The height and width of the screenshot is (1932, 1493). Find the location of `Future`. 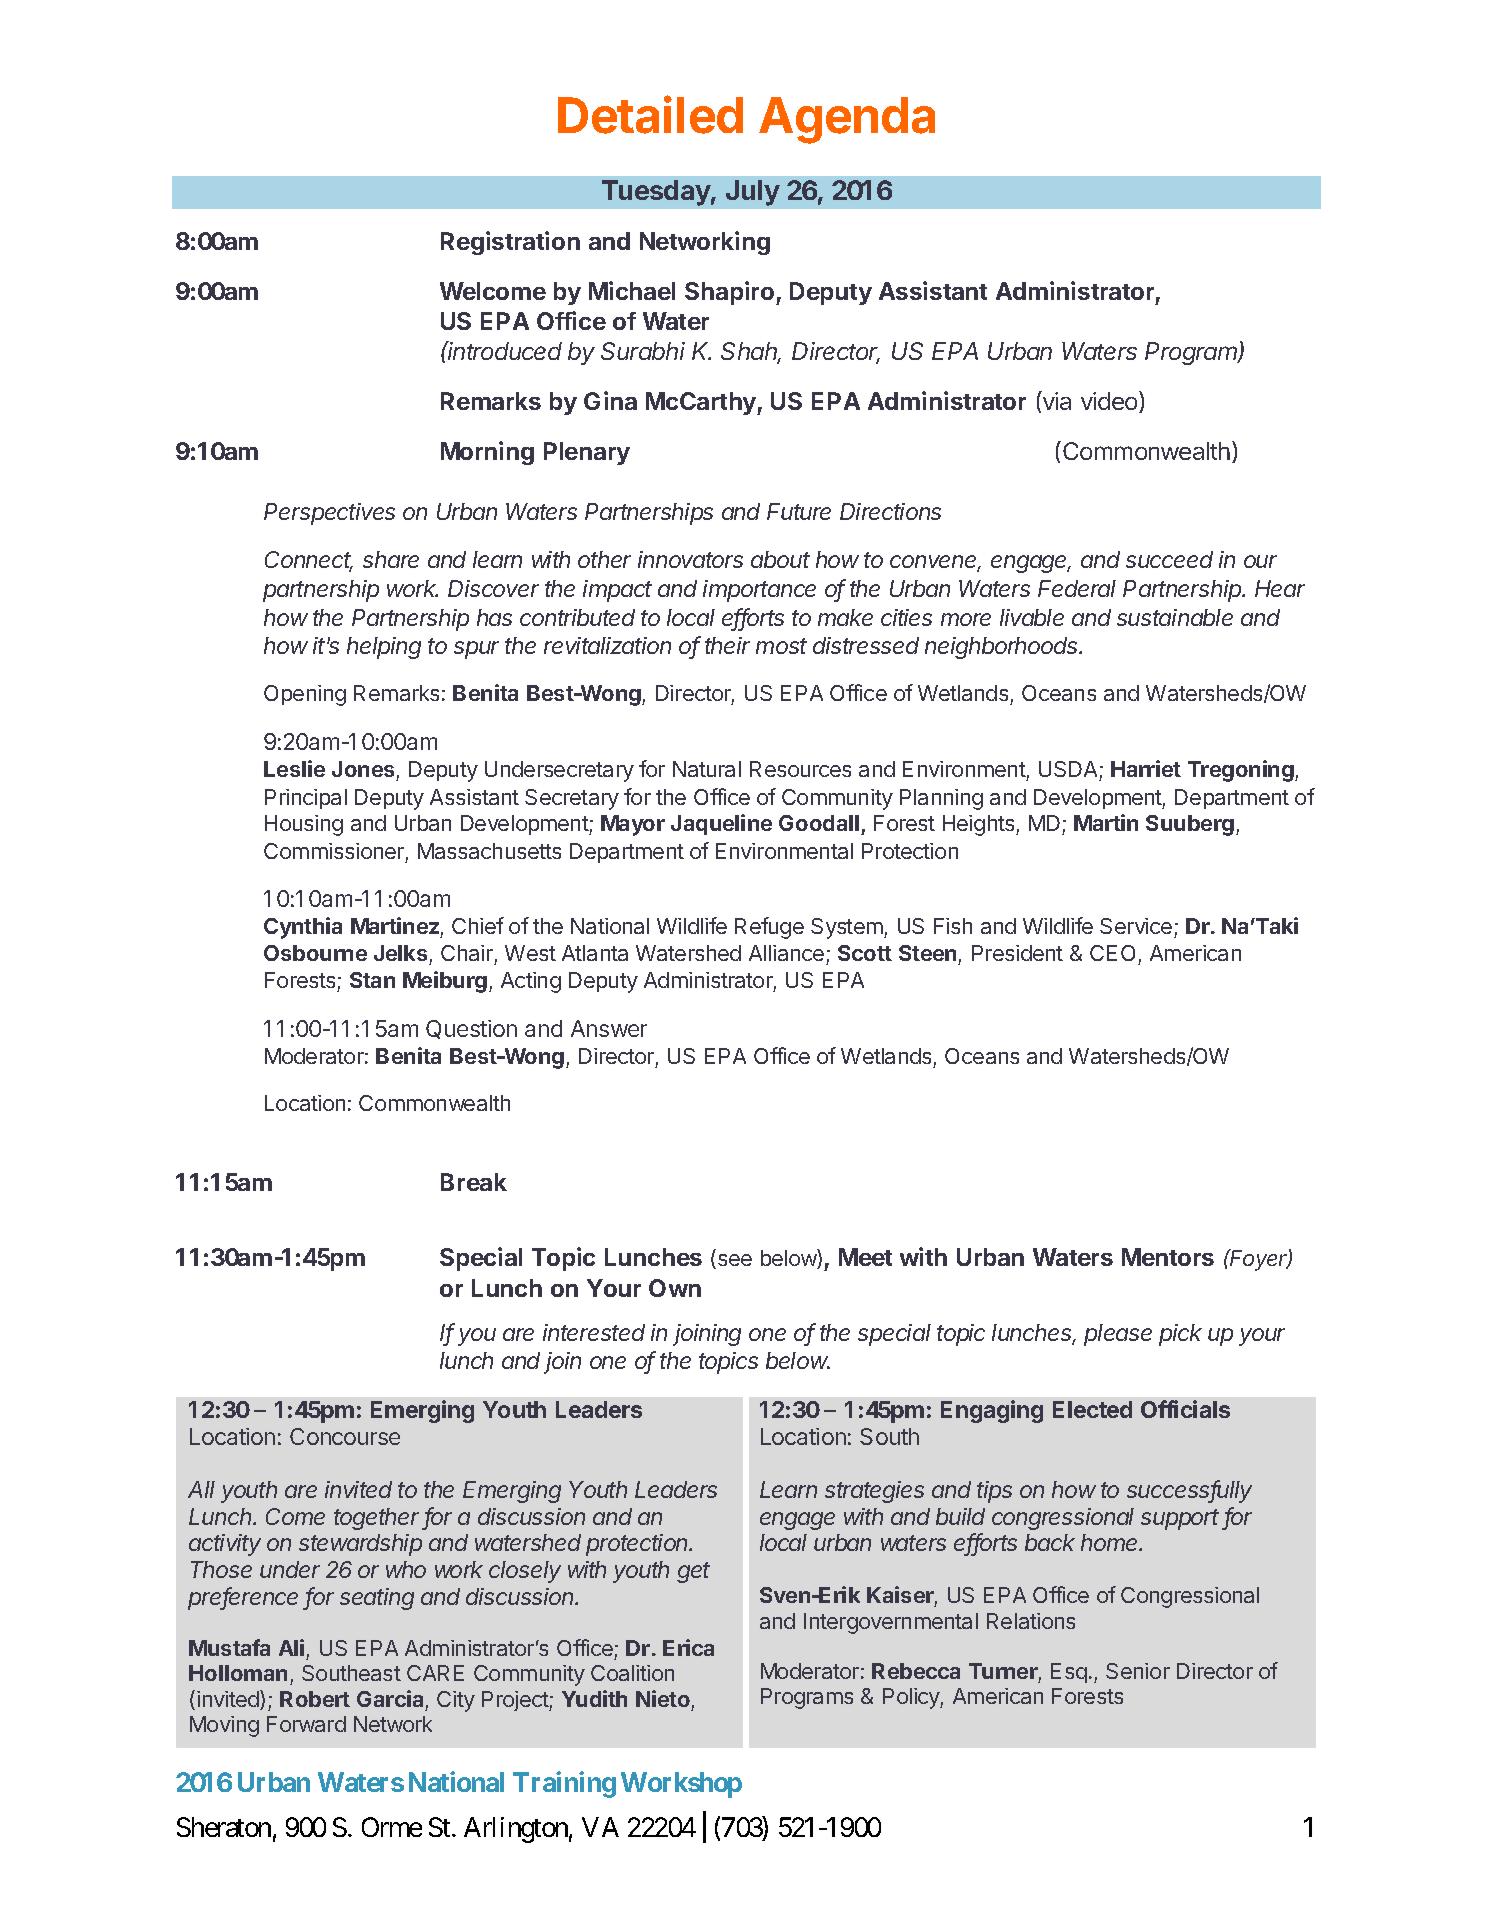

Future is located at coordinates (799, 511).
